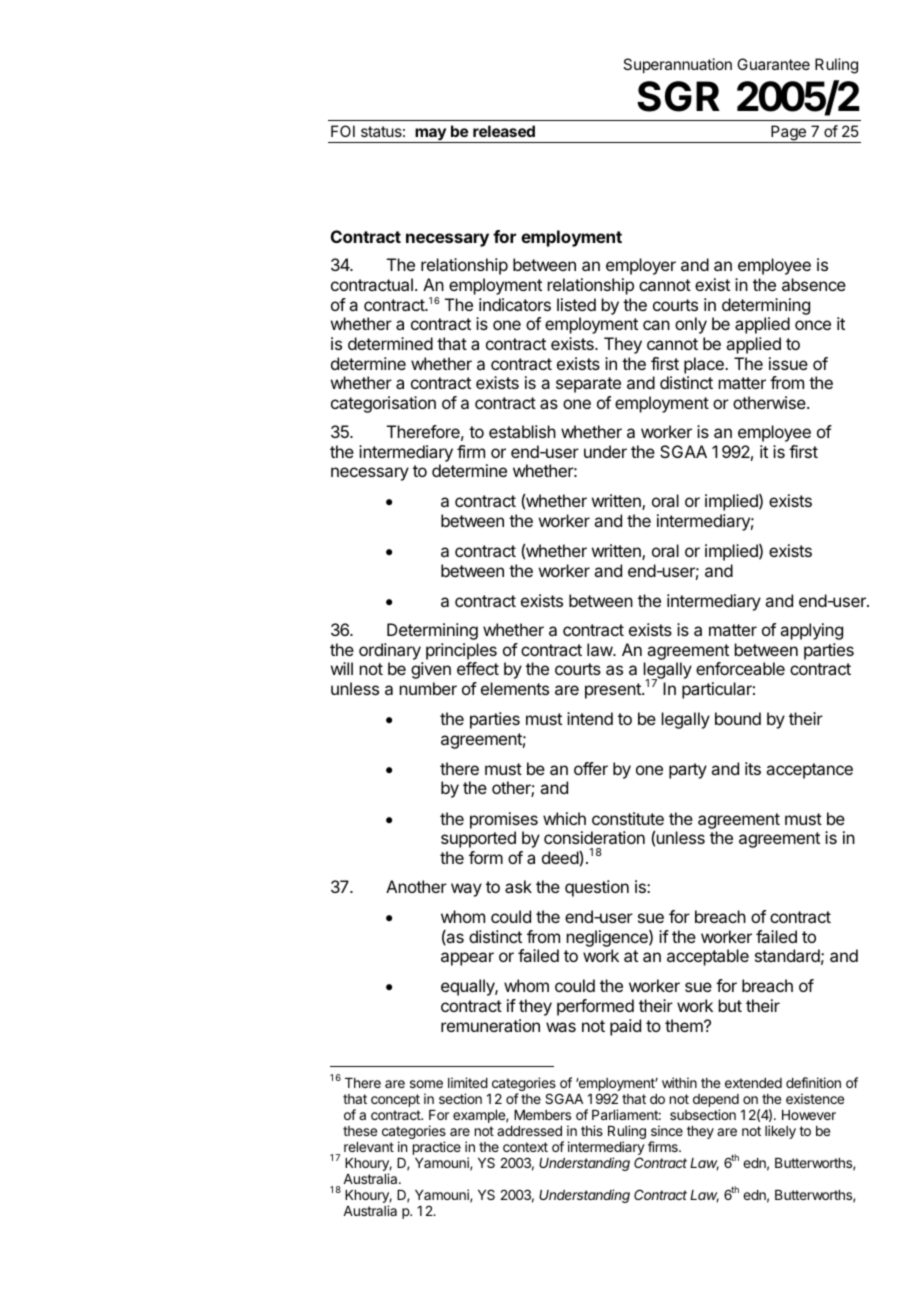 The height and width of the image is (1308, 924). I want to click on may, so click(430, 135).
